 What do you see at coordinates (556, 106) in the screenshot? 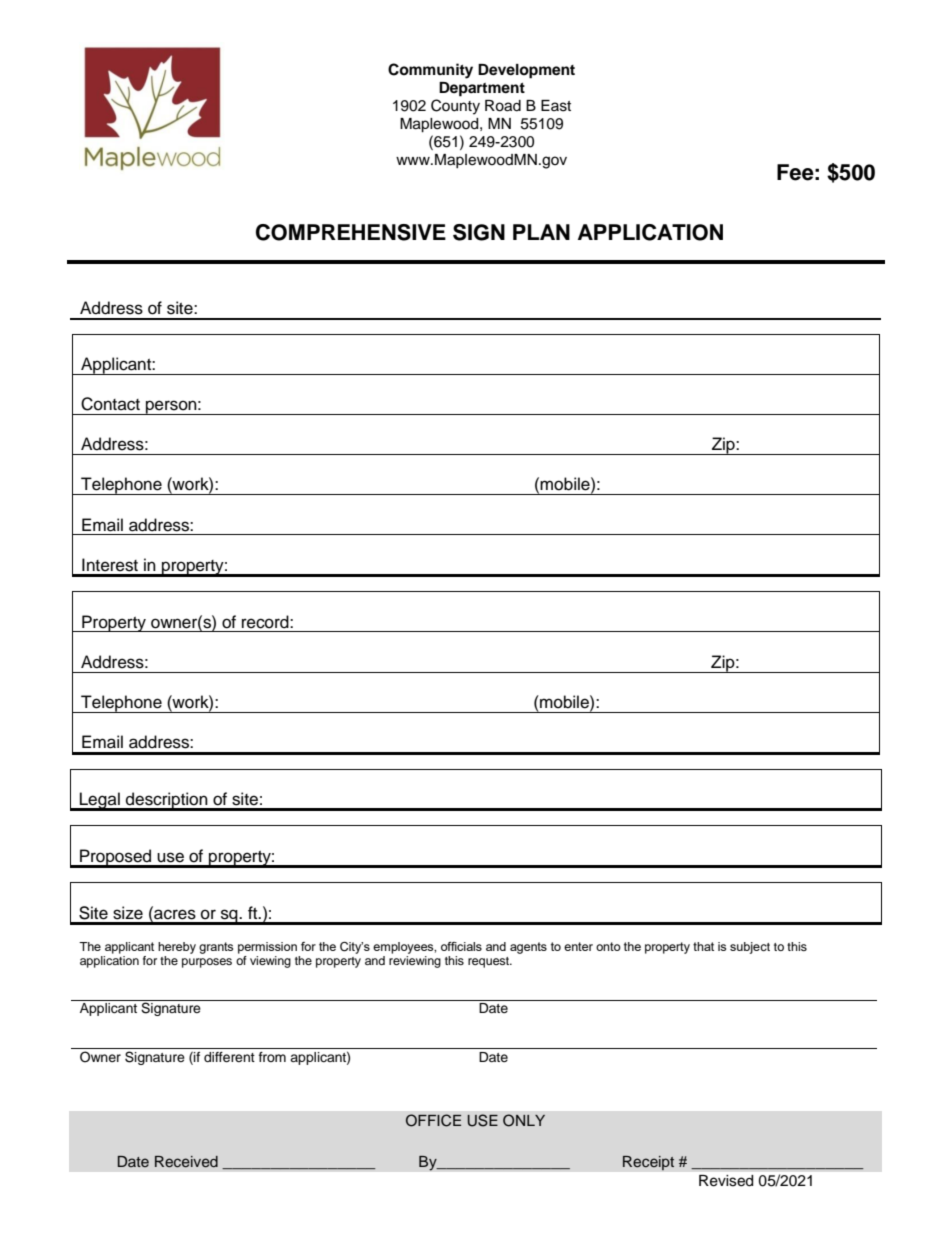
I see `East` at bounding box center [556, 106].
